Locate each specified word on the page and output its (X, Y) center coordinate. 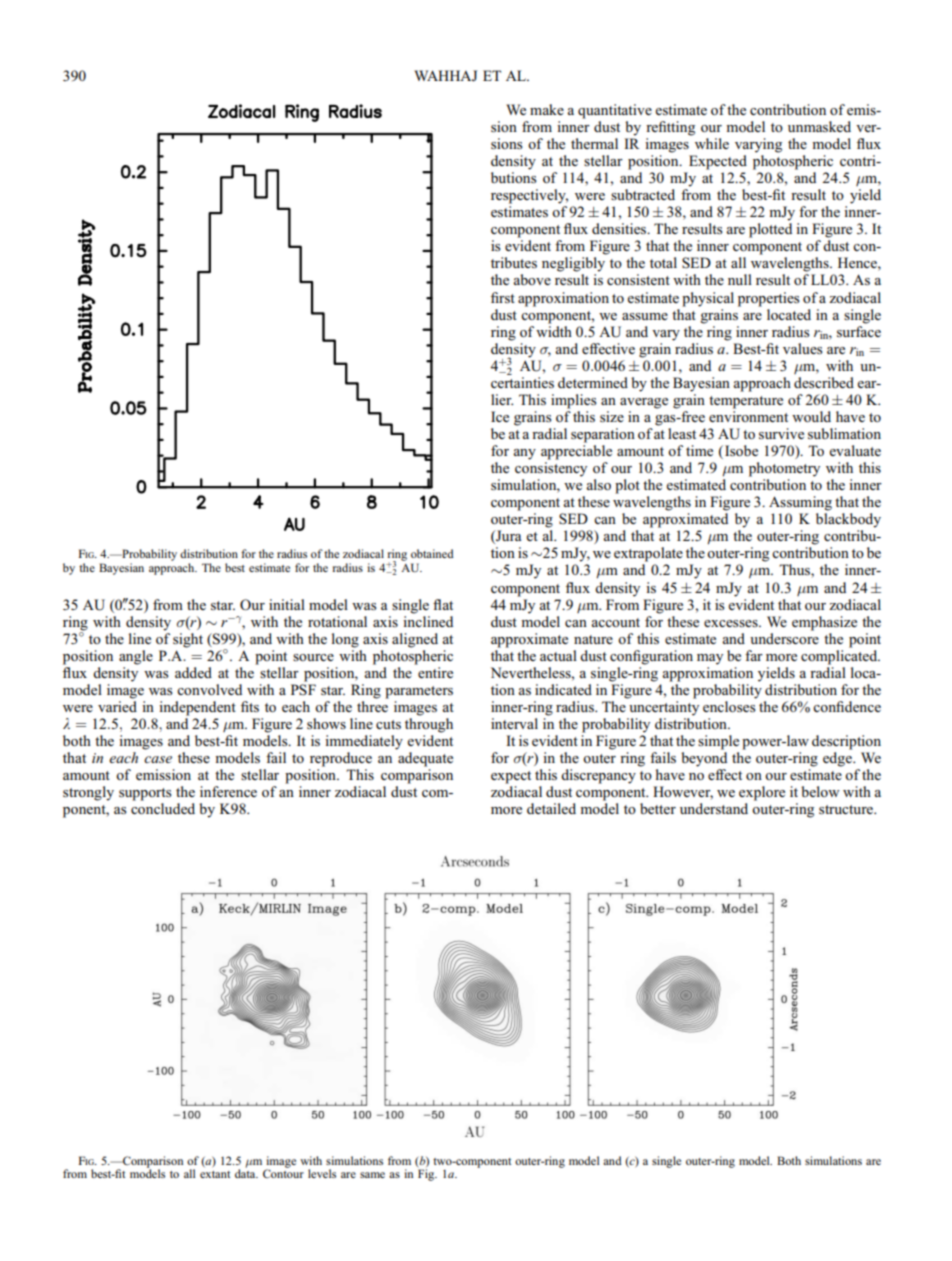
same (372, 1175)
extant (215, 1174)
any (524, 454)
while (712, 143)
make (547, 109)
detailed (551, 808)
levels (322, 1173)
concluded (163, 808)
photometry (784, 469)
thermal (594, 143)
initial (287, 604)
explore (762, 793)
